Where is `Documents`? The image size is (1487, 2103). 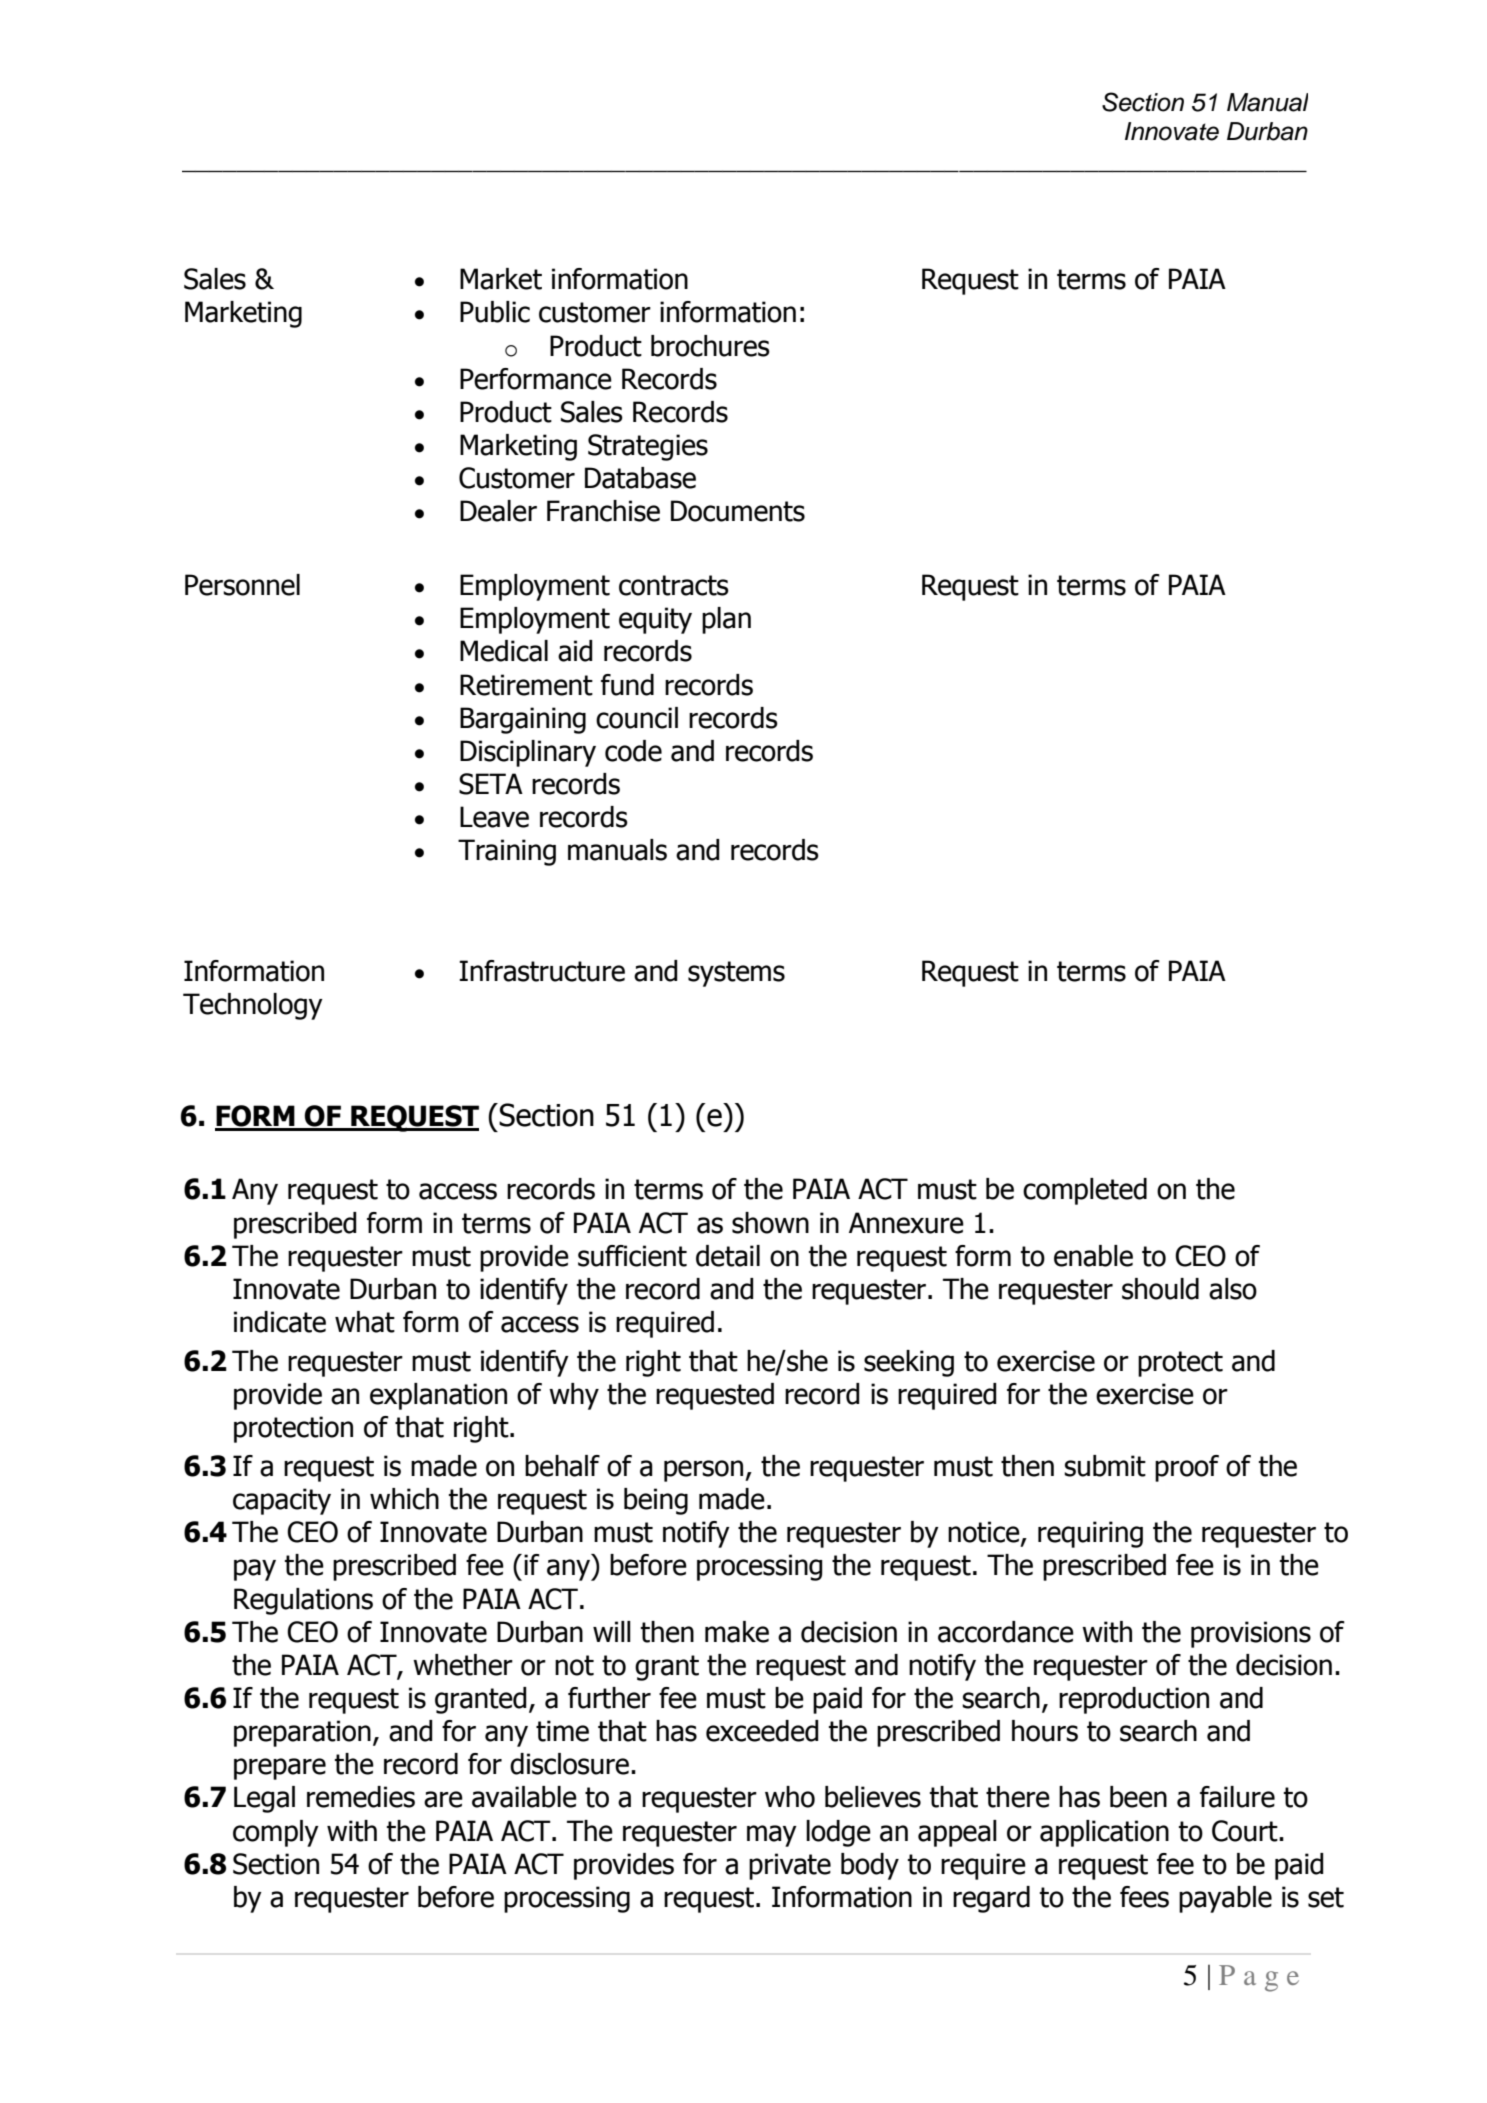
Documents is located at coordinates (738, 511).
